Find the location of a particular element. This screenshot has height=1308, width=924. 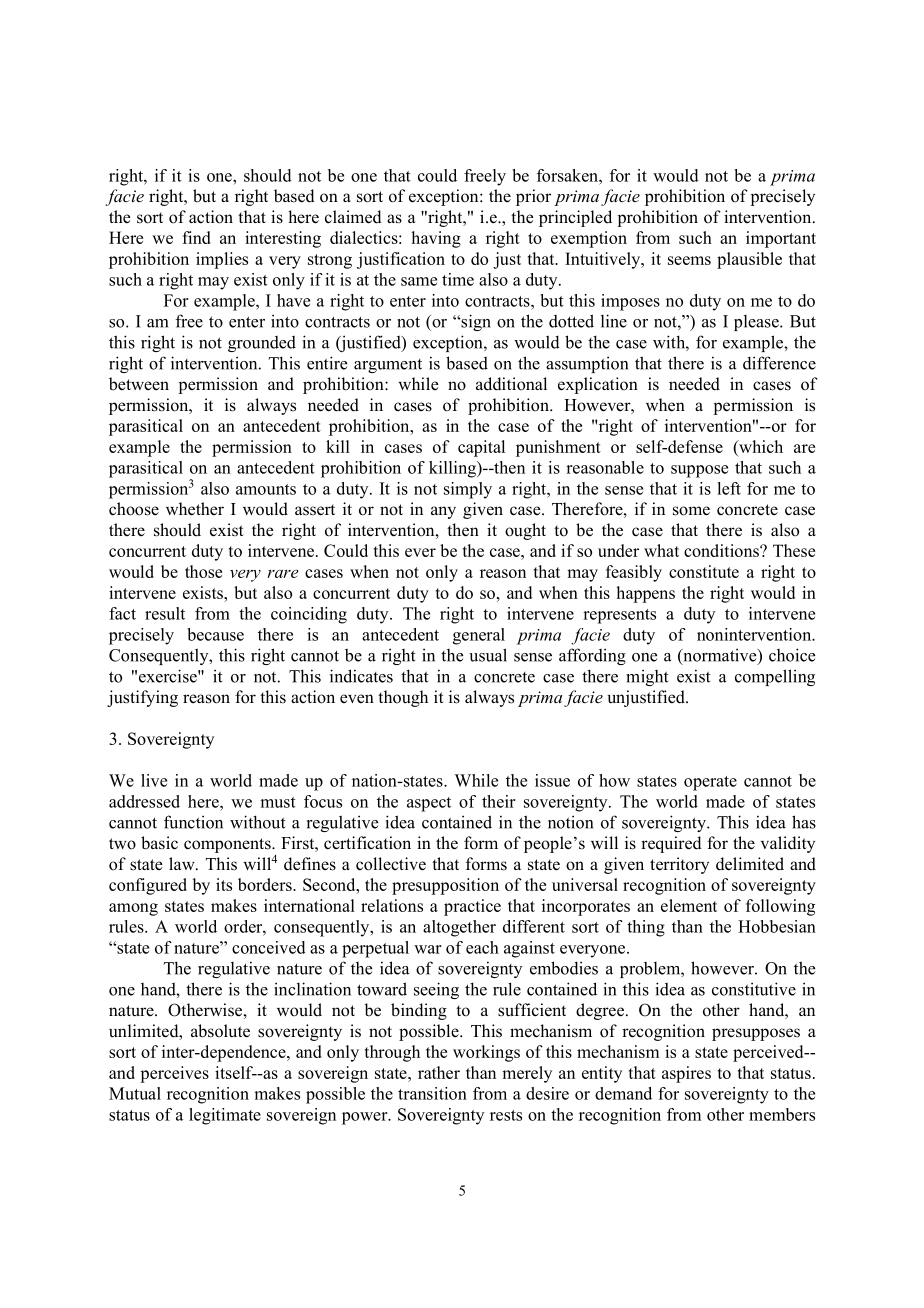

plausible is located at coordinates (749, 260).
